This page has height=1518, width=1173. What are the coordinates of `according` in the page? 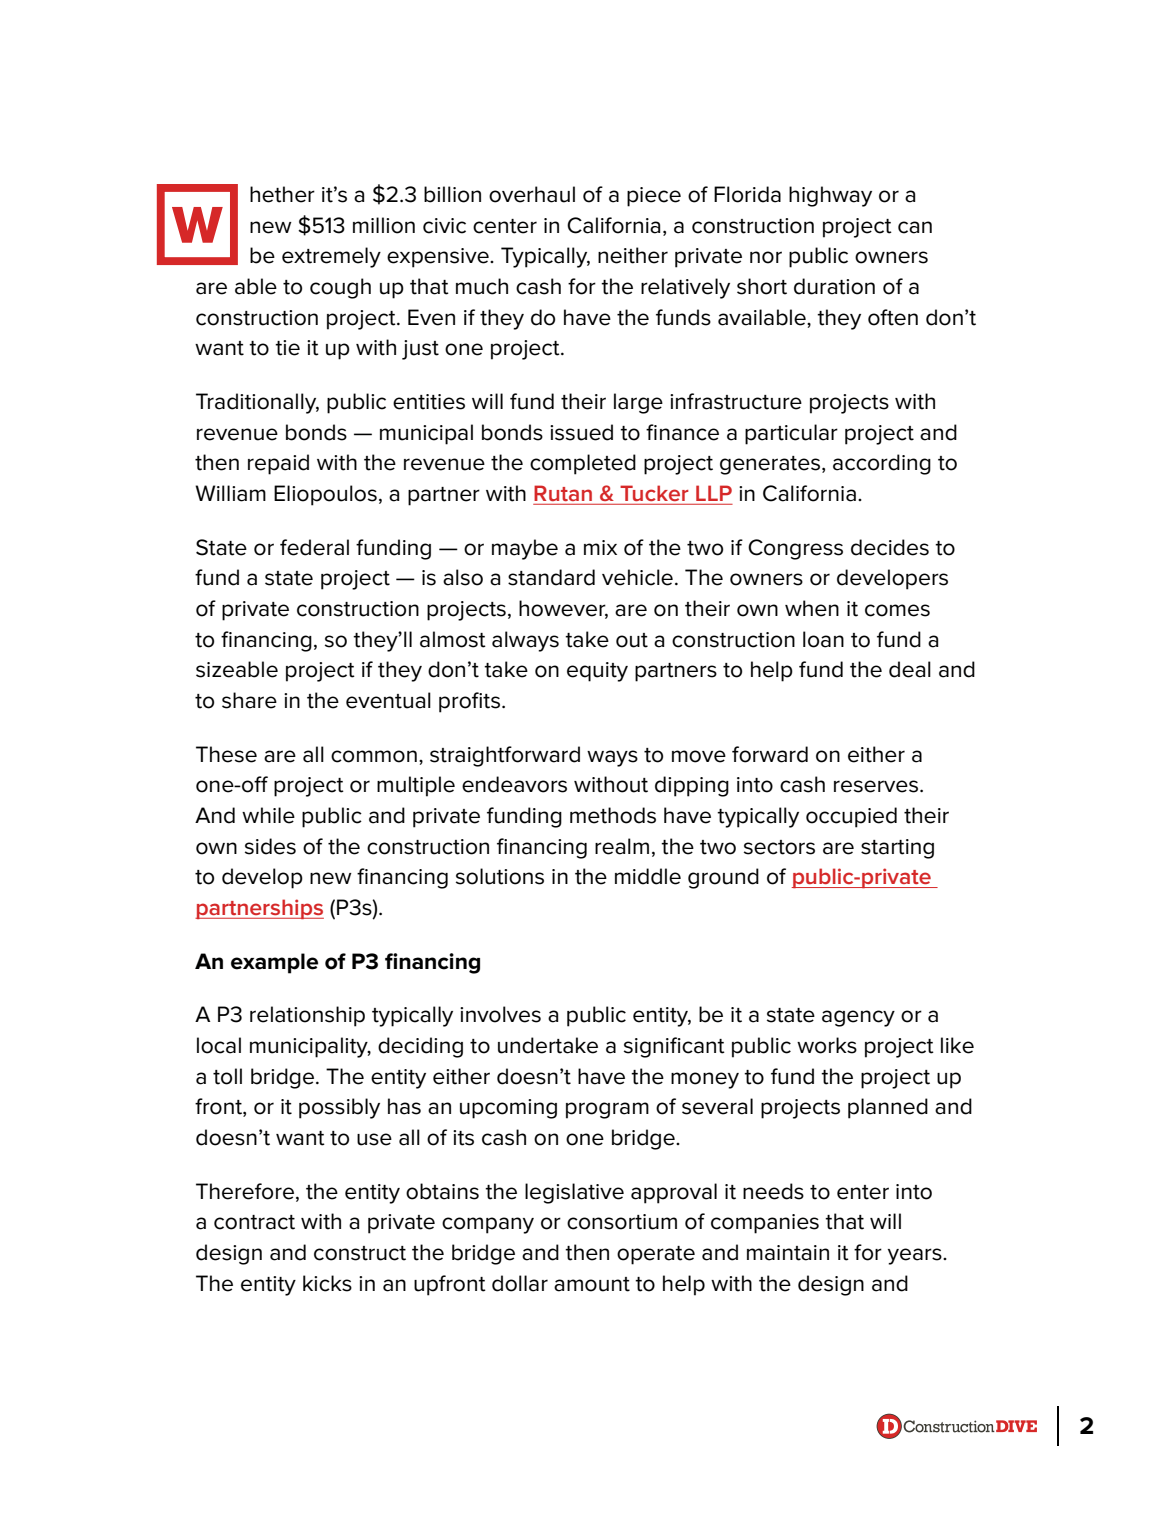 It's located at (882, 464).
